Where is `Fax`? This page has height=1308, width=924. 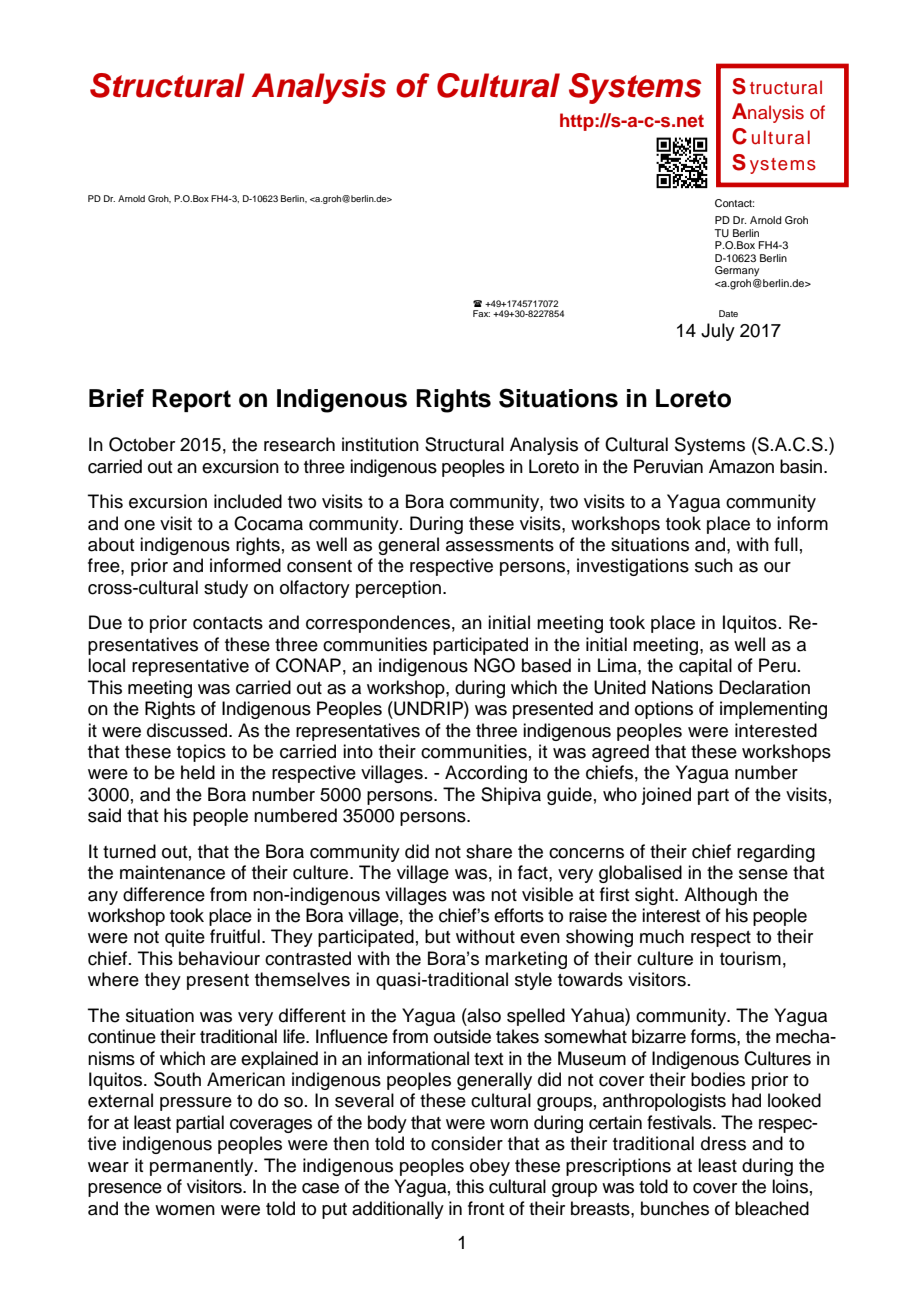 Fax is located at coordinates (481, 313).
